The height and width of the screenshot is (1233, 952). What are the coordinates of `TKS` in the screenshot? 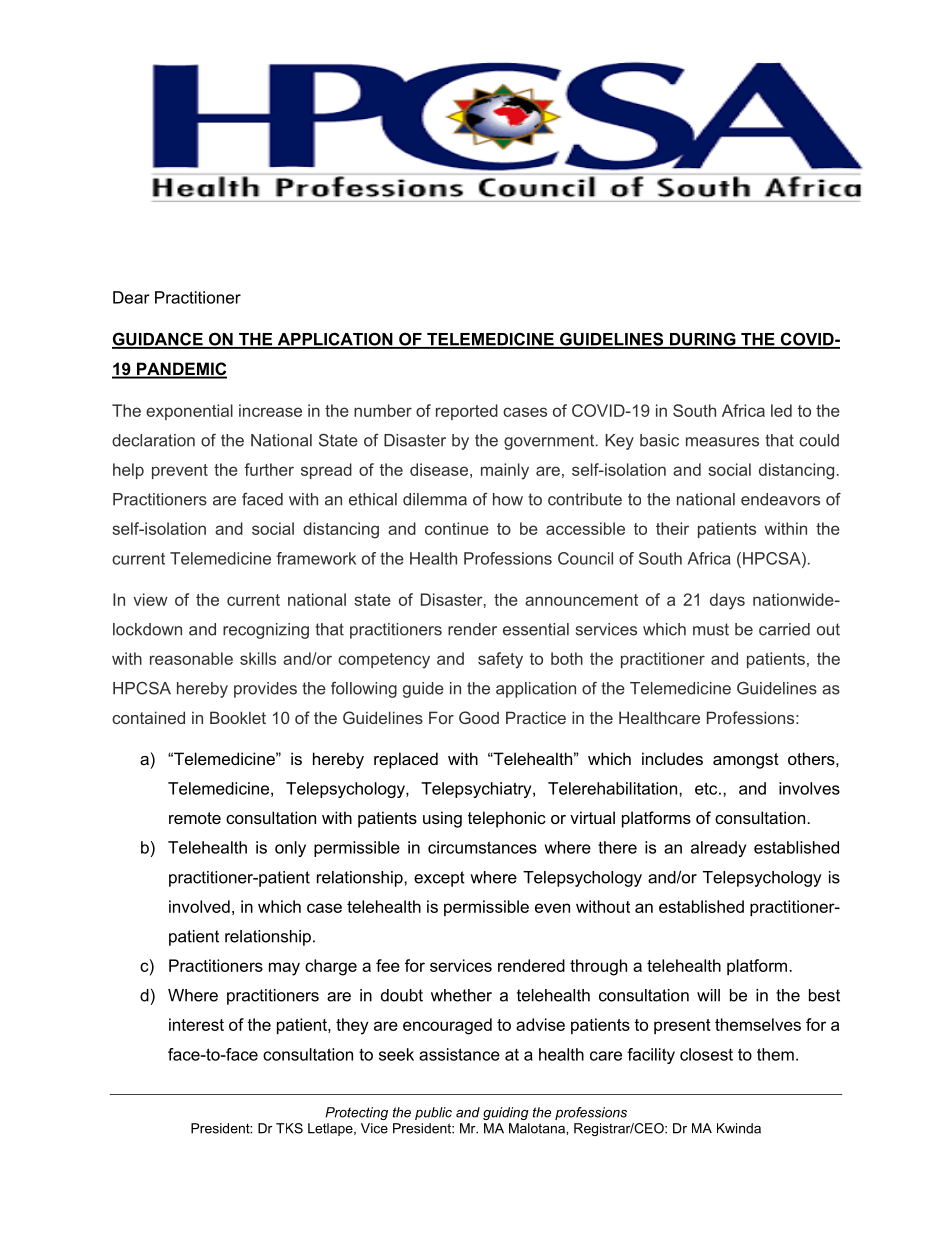 It's located at (289, 1128).
